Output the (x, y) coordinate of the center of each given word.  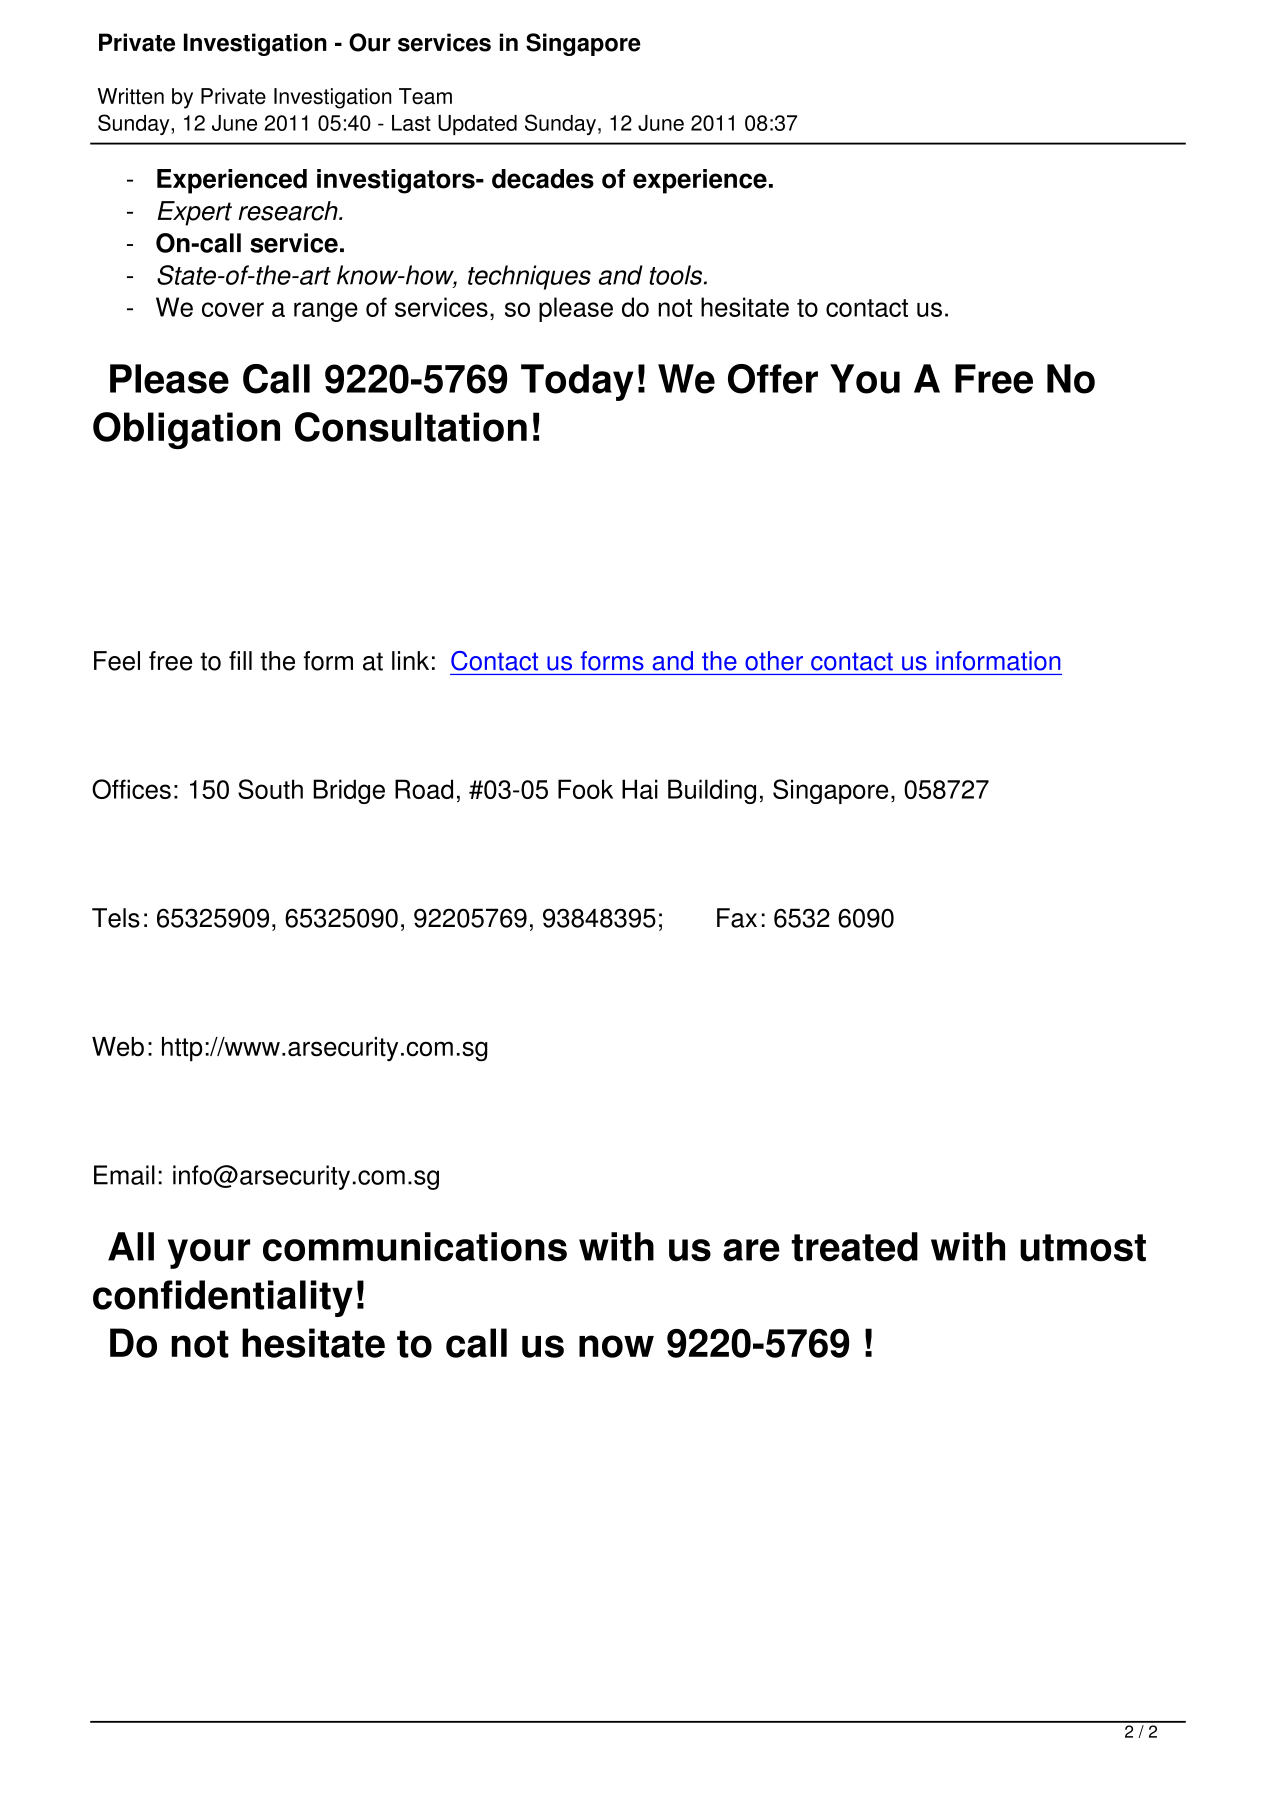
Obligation (186, 430)
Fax (737, 918)
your (209, 1254)
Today (577, 382)
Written (131, 96)
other (774, 661)
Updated (477, 125)
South (270, 789)
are (751, 1250)
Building (712, 791)
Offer (773, 379)
